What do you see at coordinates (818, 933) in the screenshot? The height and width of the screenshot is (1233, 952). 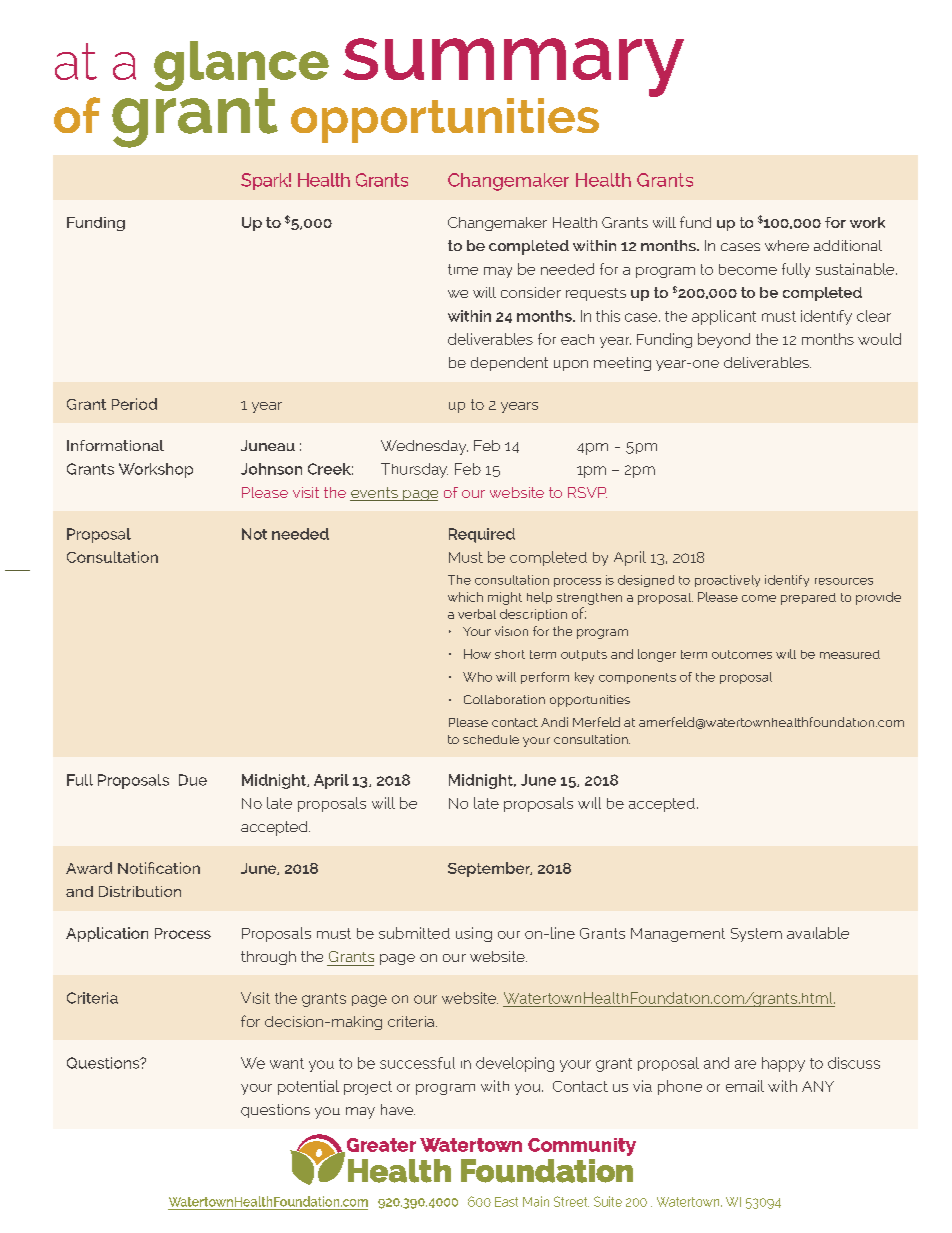 I see `available` at bounding box center [818, 933].
